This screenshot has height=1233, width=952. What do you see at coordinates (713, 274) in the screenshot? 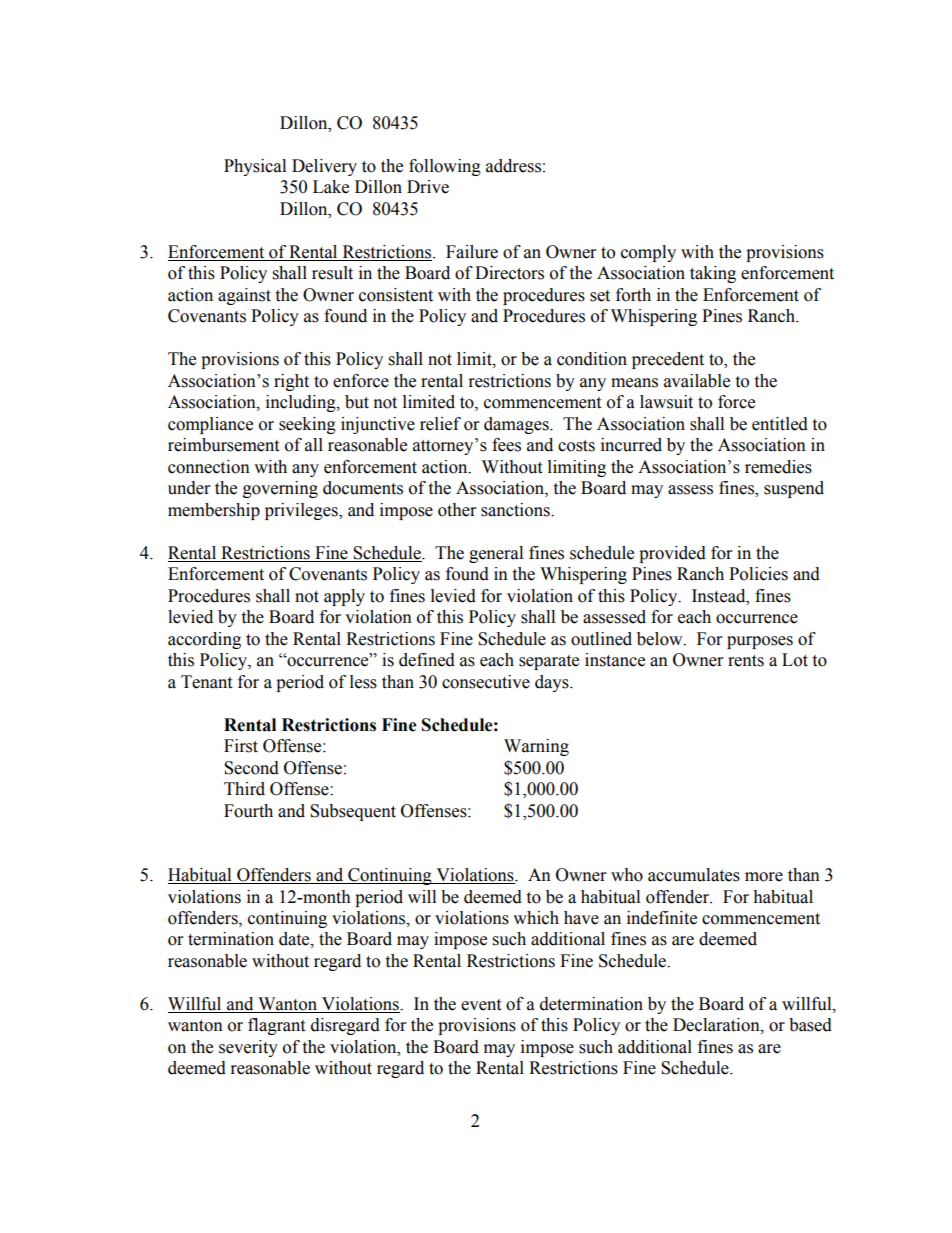
I see `taking` at bounding box center [713, 274].
